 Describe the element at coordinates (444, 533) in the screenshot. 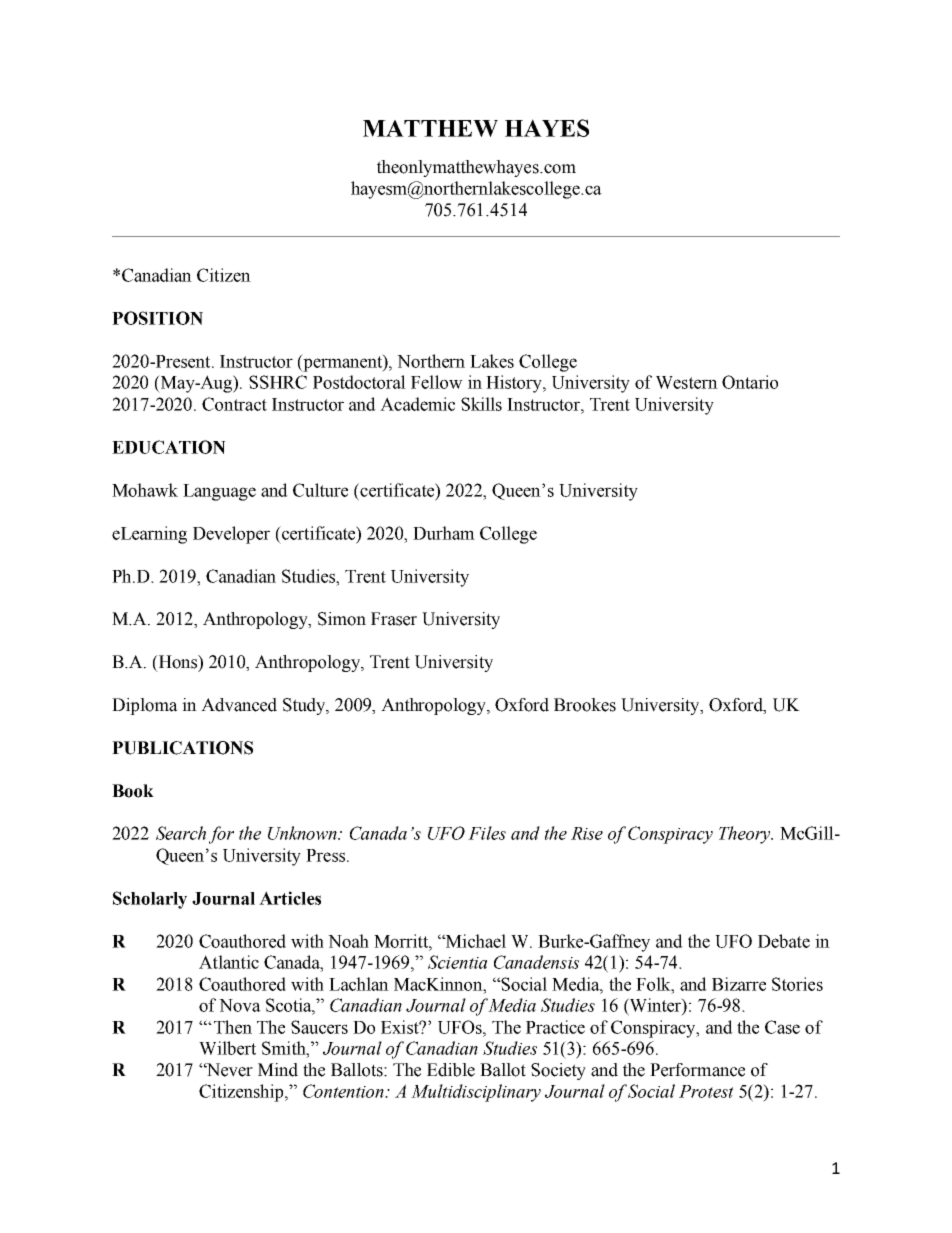

I see `Durham` at that location.
